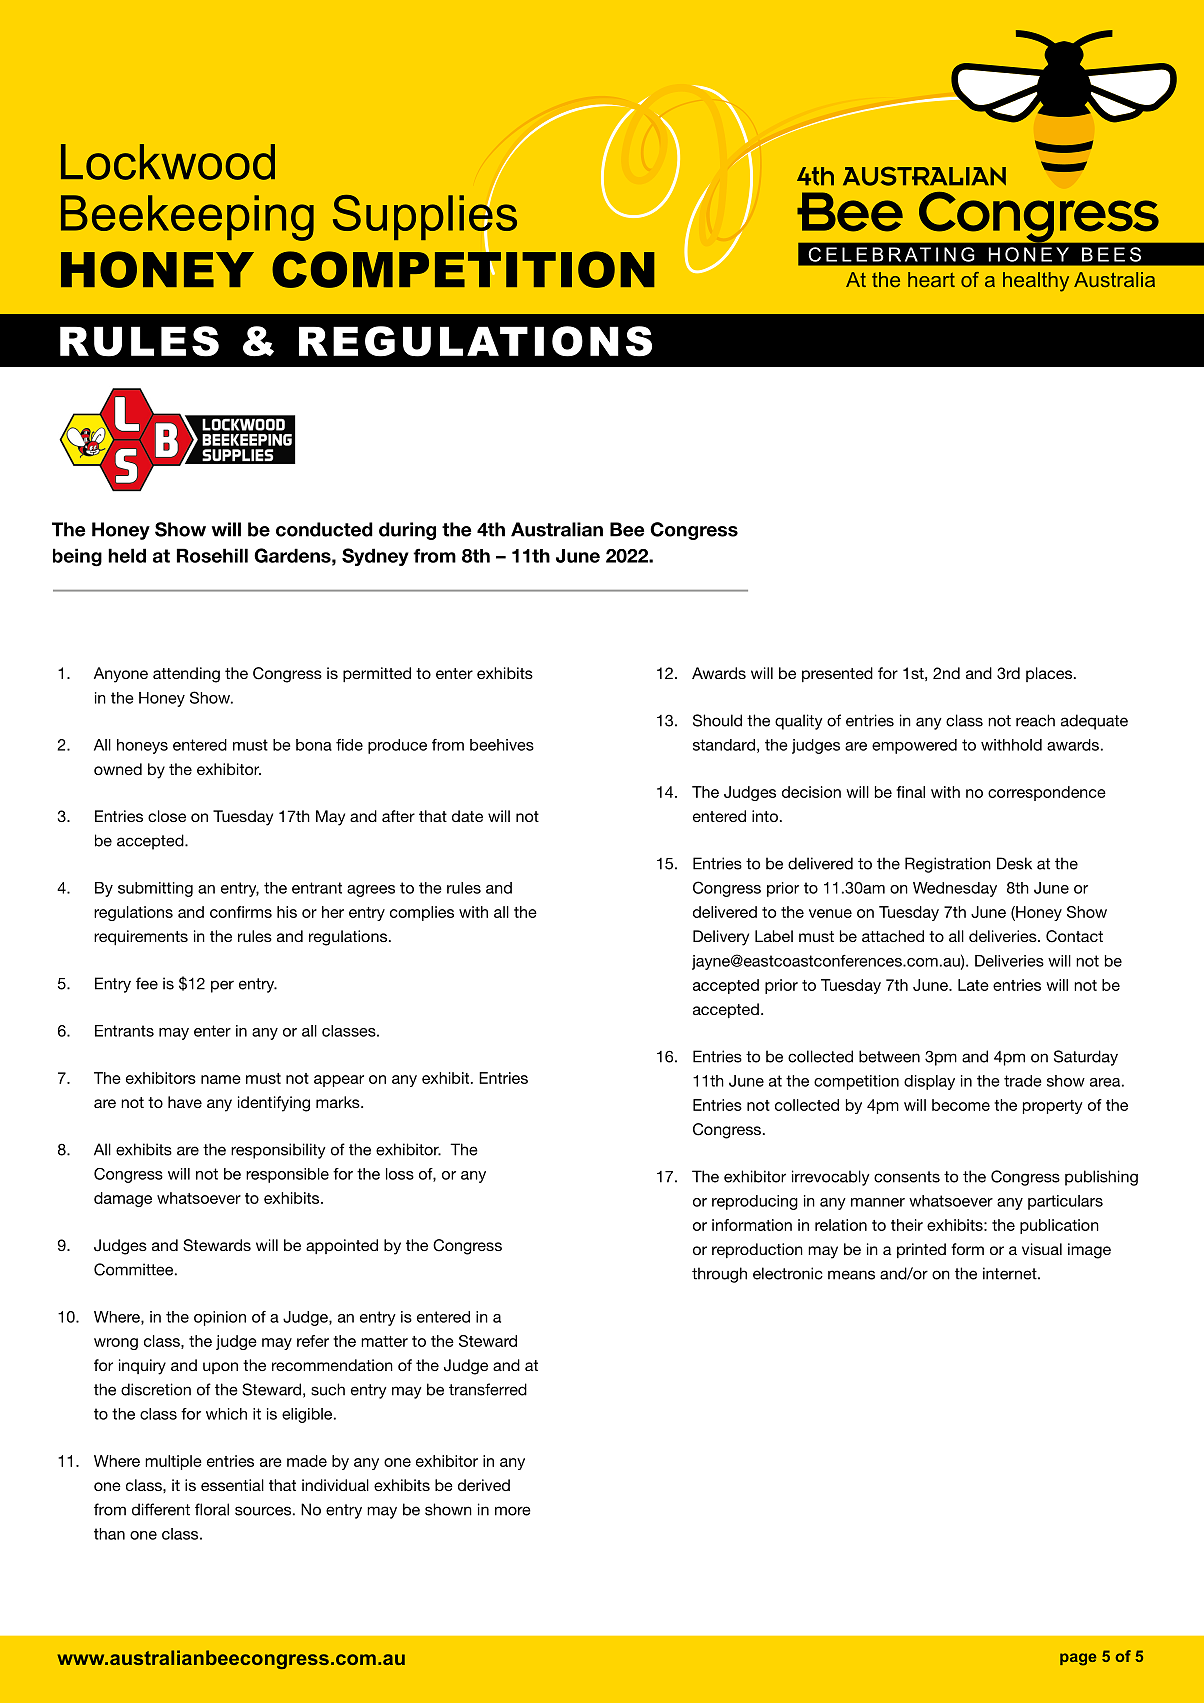 The height and width of the page is (1703, 1204). Describe the element at coordinates (721, 938) in the page. I see `Delivery` at that location.
